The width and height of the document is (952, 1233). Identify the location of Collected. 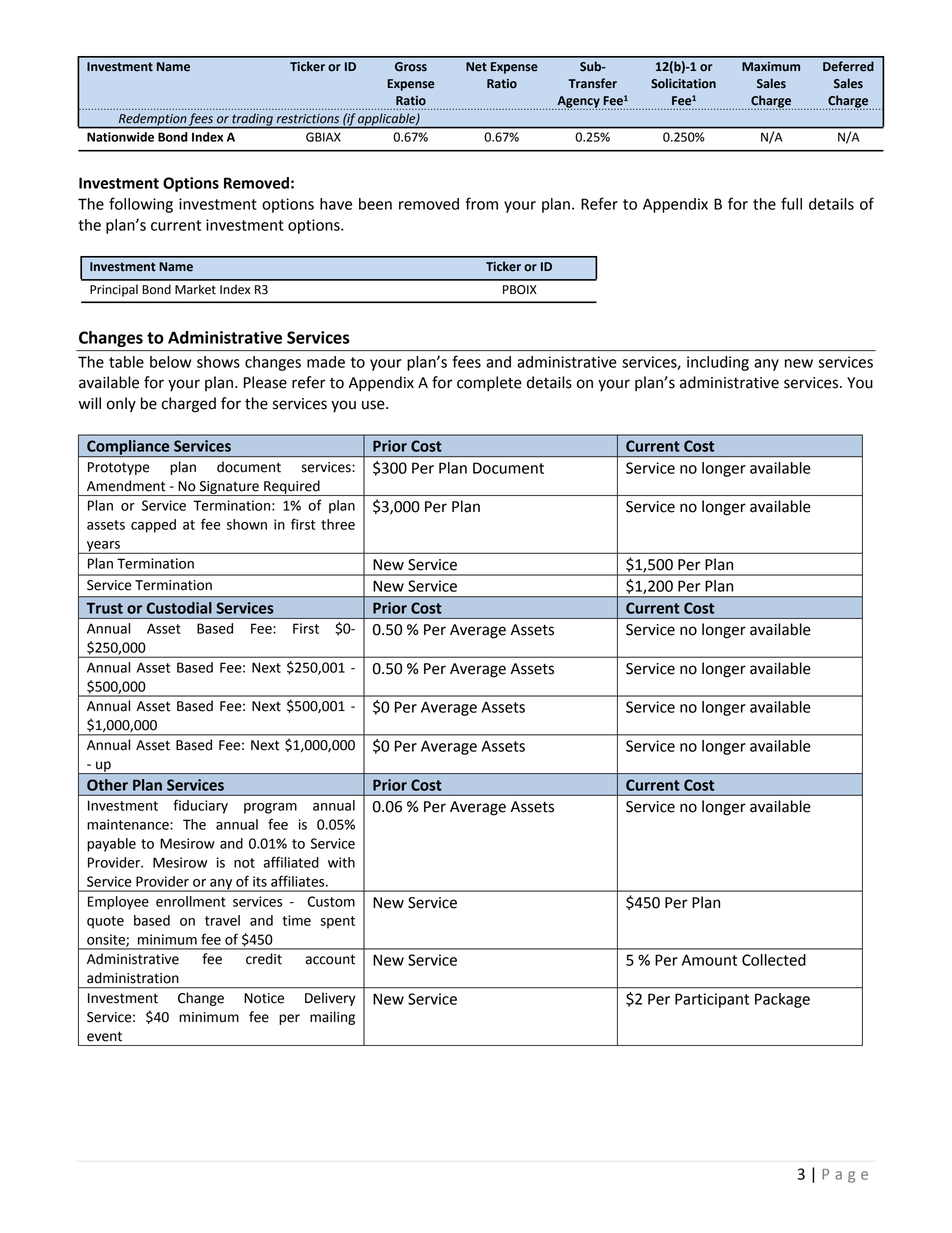
(774, 960).
